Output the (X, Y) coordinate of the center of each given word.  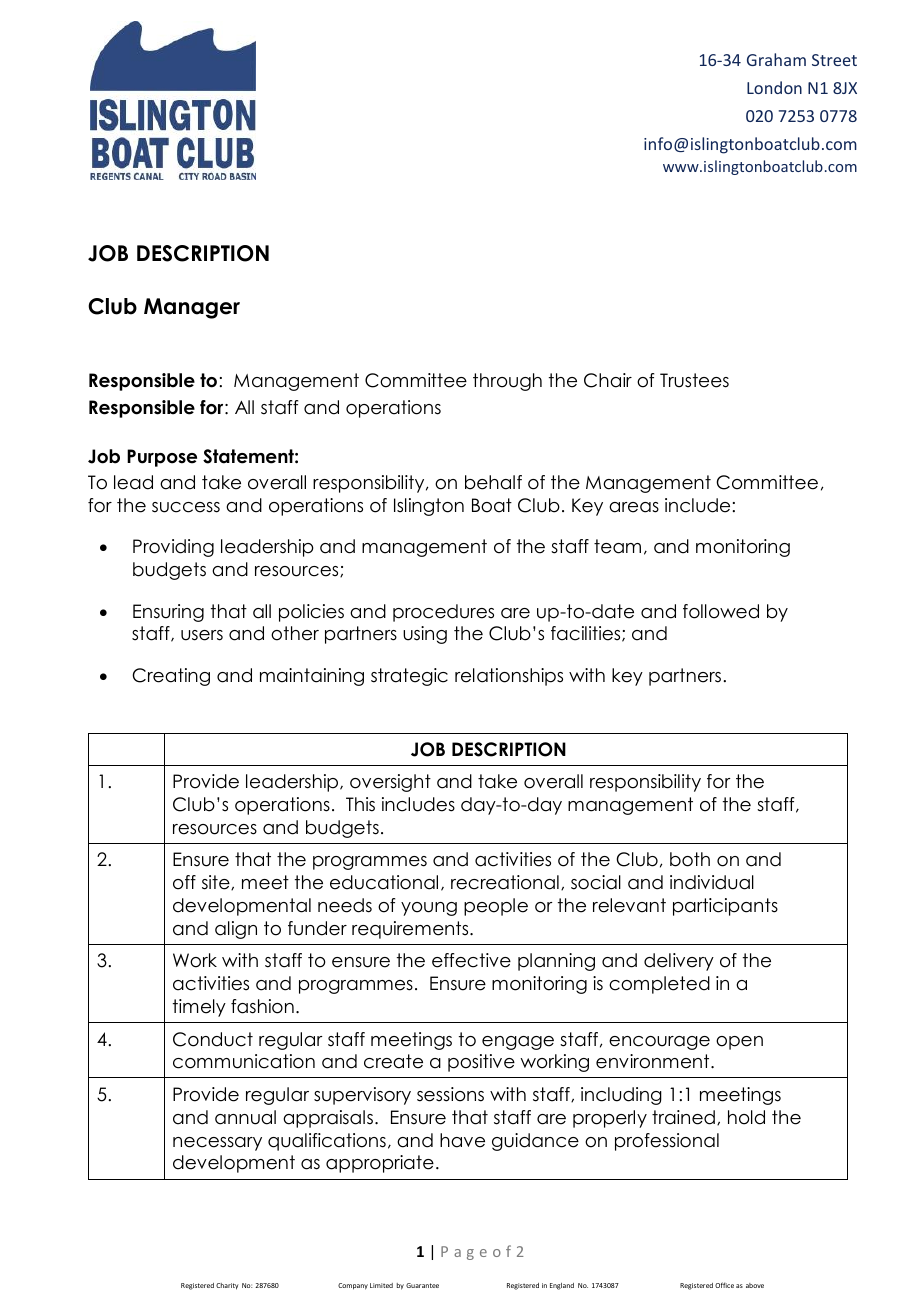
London (774, 87)
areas (634, 507)
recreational (505, 882)
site (217, 882)
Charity (227, 1286)
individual (712, 882)
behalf (493, 482)
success (186, 507)
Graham (776, 59)
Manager (192, 308)
